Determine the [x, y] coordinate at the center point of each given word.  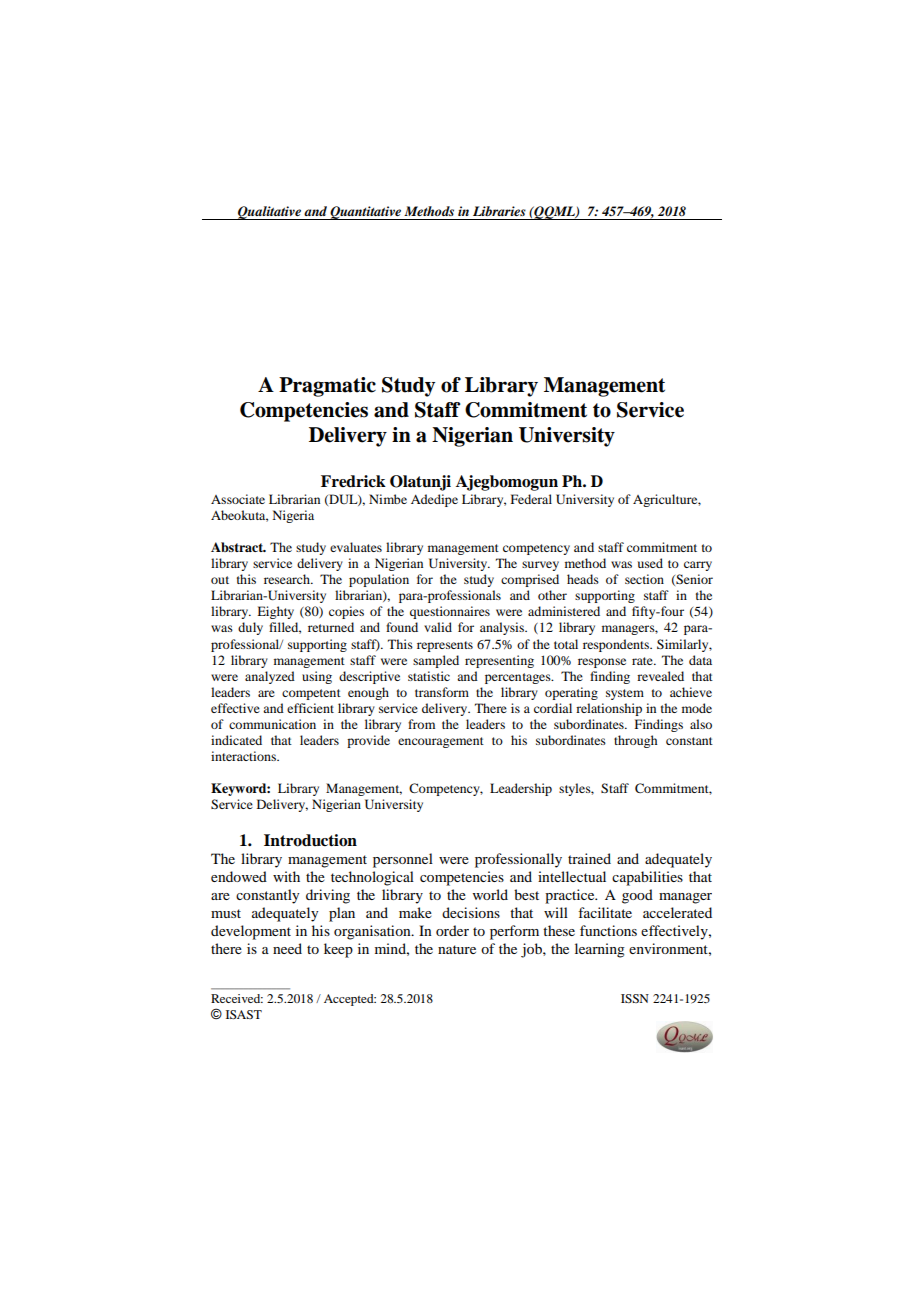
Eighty [275, 612]
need [287, 948]
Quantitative [365, 213]
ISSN [635, 998]
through [635, 741]
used [650, 563]
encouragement [441, 742]
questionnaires [450, 612]
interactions [244, 756]
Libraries [499, 211]
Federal [531, 499]
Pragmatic [327, 387]
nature [457, 949]
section [644, 579]
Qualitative [269, 213]
